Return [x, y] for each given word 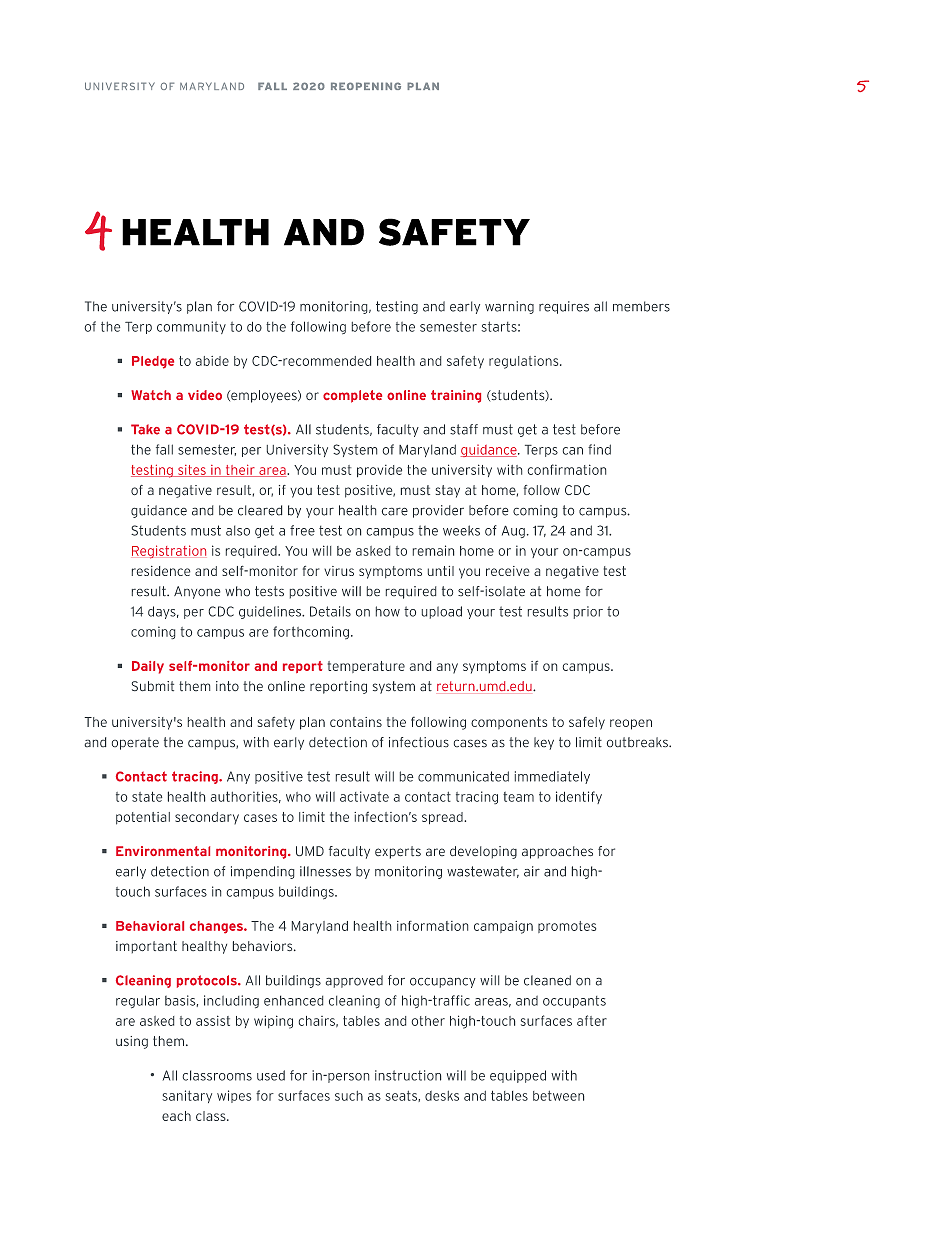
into [227, 686]
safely [587, 723]
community [191, 327]
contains [356, 722]
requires [564, 307]
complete [352, 396]
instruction [408, 1075]
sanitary [187, 1096]
